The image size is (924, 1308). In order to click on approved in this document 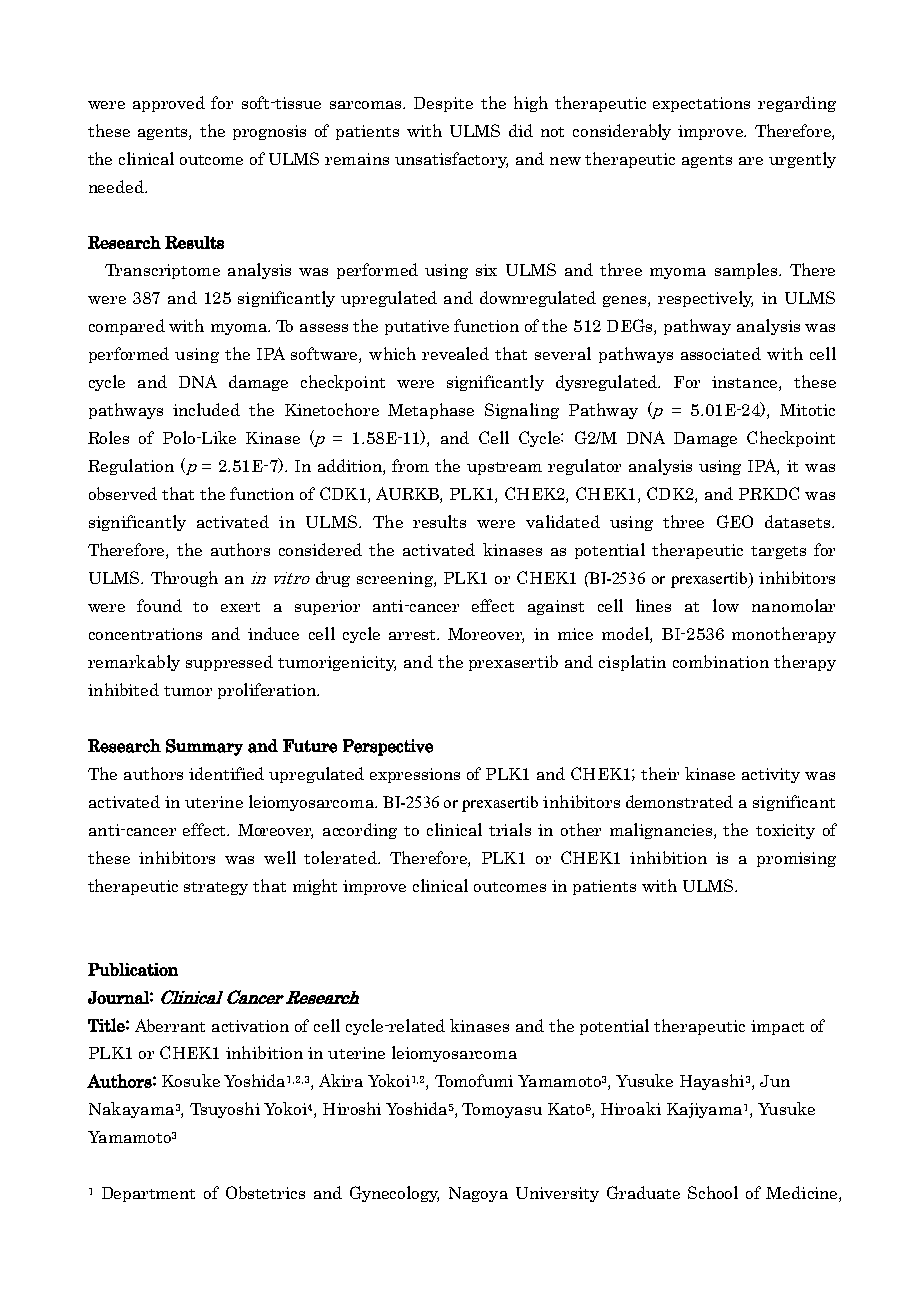, I will do `click(169, 104)`.
